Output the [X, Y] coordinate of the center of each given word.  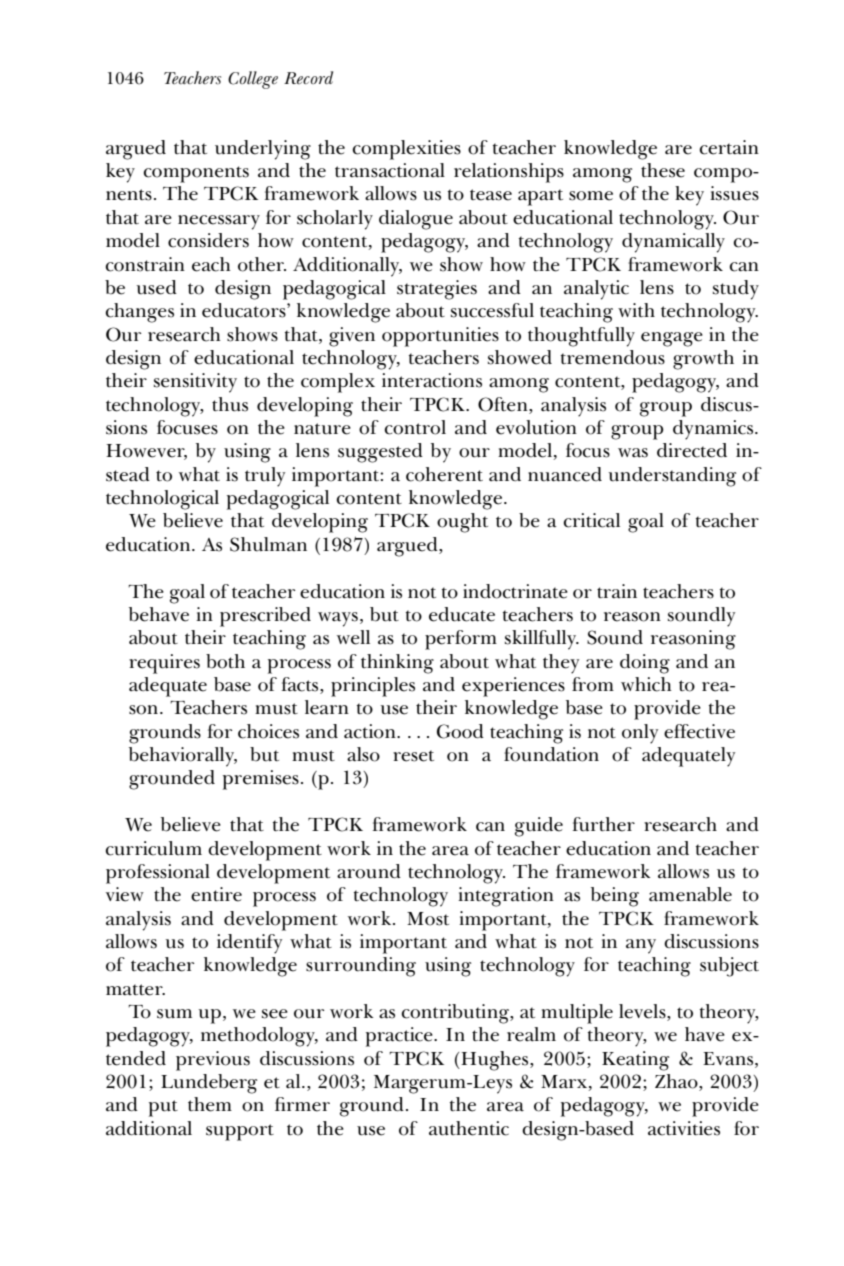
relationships [509, 173]
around [369, 871]
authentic [469, 1128]
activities [684, 1128]
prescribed [265, 617]
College [253, 80]
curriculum [154, 848]
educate [462, 614]
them [210, 1104]
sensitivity [195, 383]
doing [645, 664]
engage [672, 339]
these [663, 170]
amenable [690, 894]
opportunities [440, 337]
